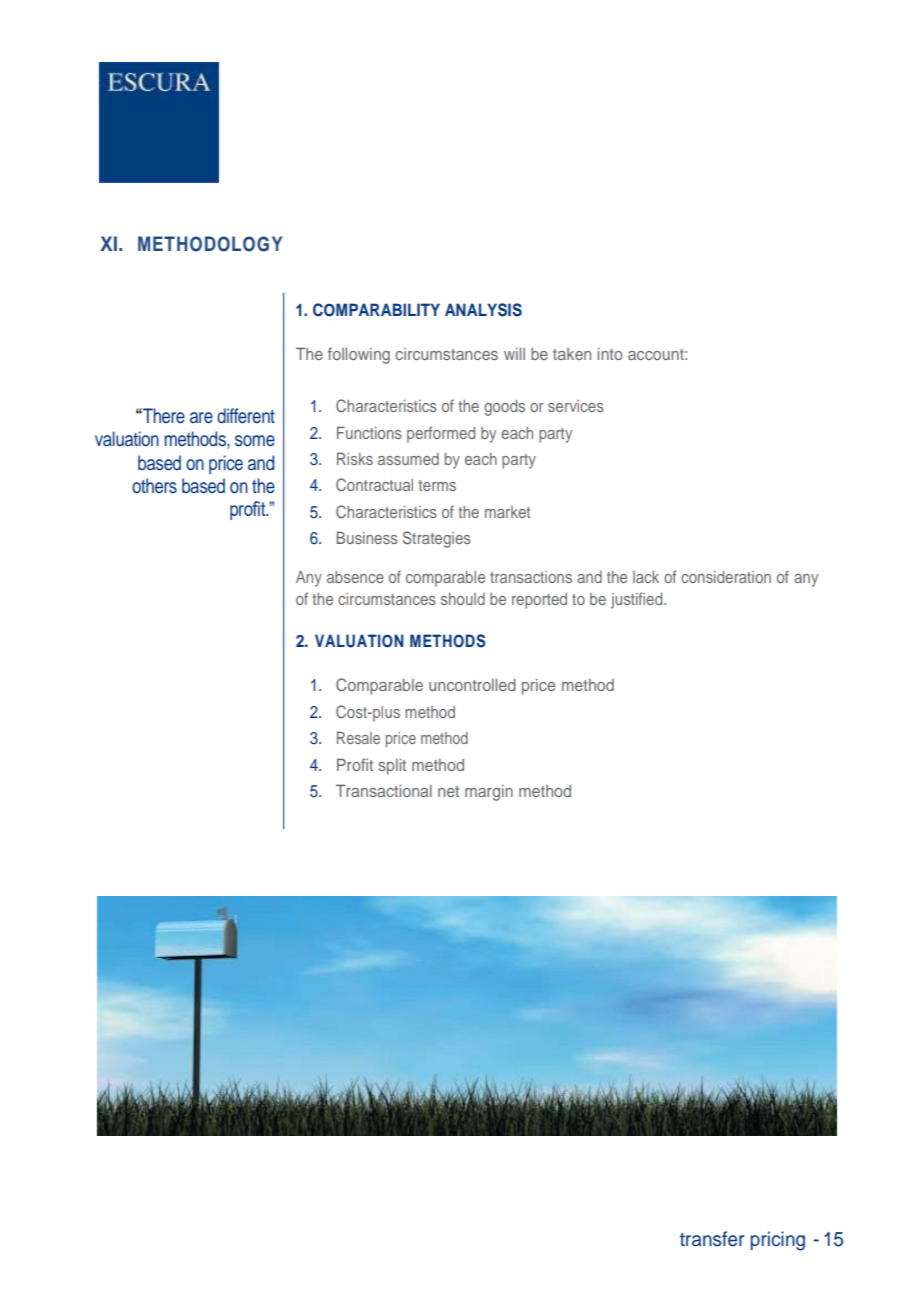  What do you see at coordinates (777, 1241) in the screenshot?
I see `pricing` at bounding box center [777, 1241].
